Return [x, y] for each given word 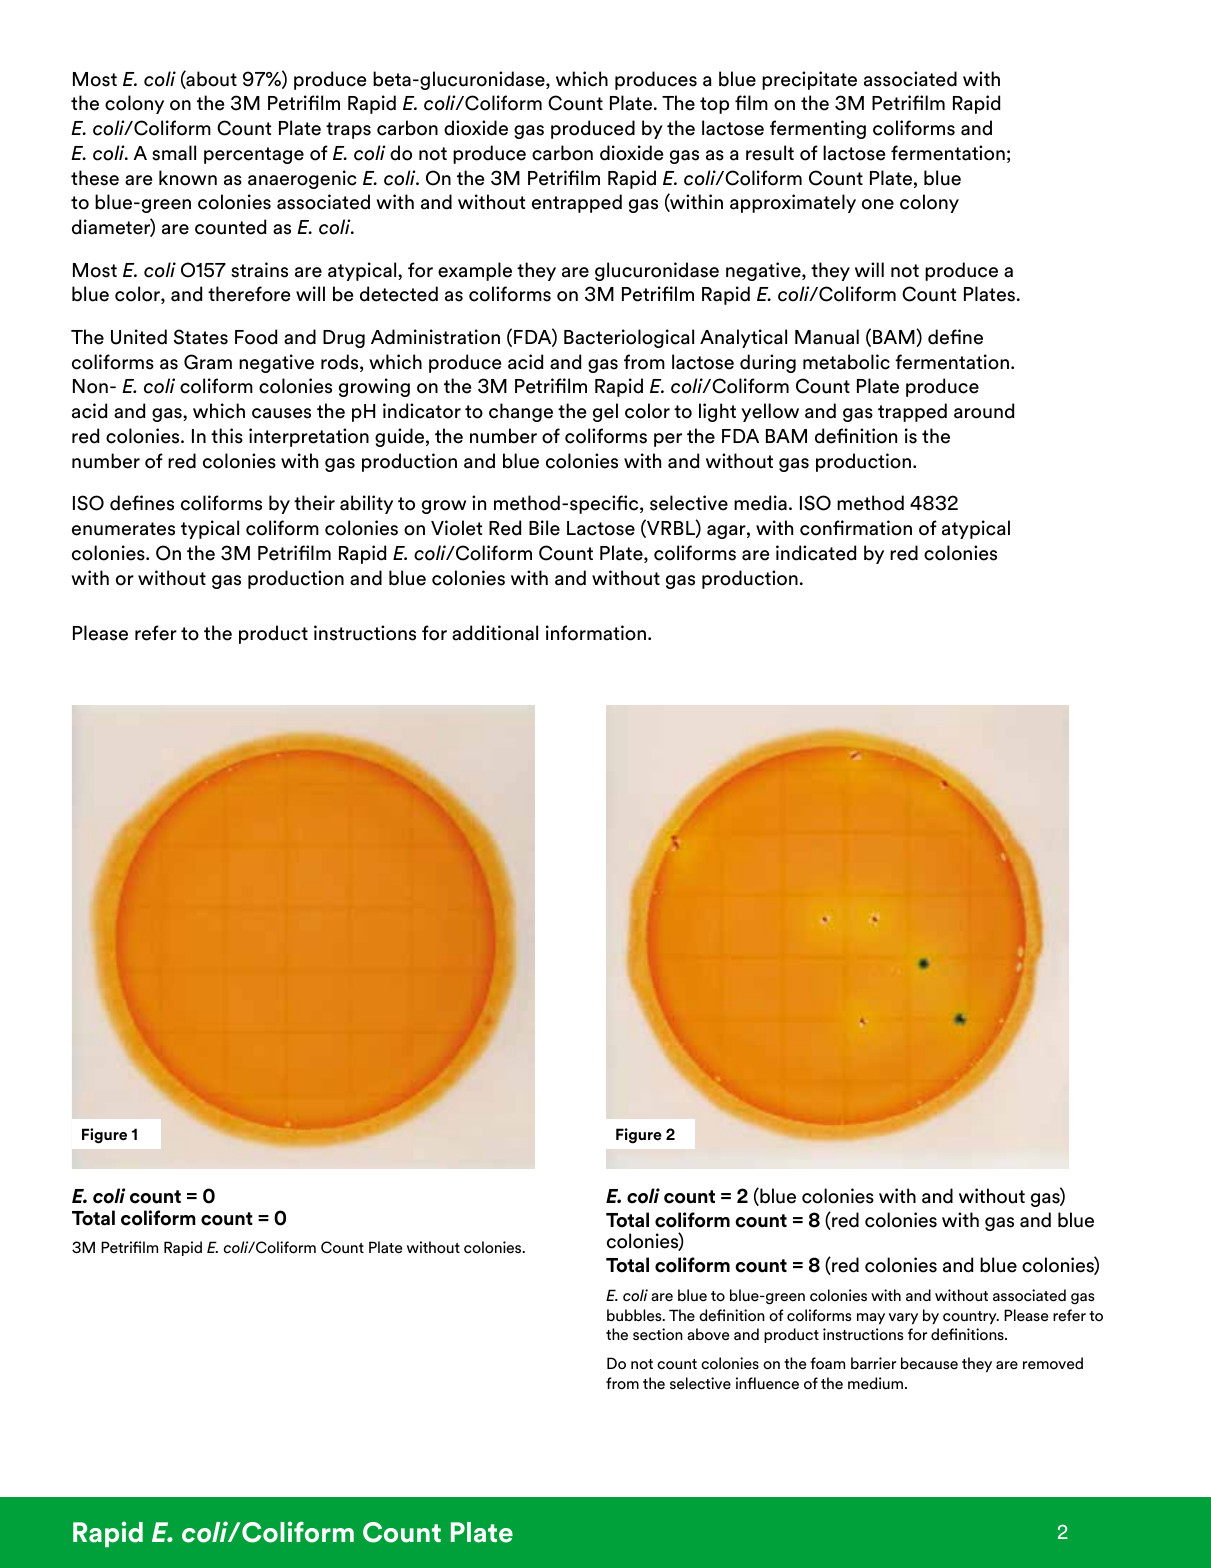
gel [605, 412]
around [984, 411]
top [714, 105]
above [708, 1334]
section [658, 1334]
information [596, 633]
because [929, 1363]
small [174, 153]
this [227, 436]
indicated [816, 553]
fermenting [818, 129]
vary [903, 1318]
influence [767, 1383]
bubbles [635, 1315]
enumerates [123, 529]
